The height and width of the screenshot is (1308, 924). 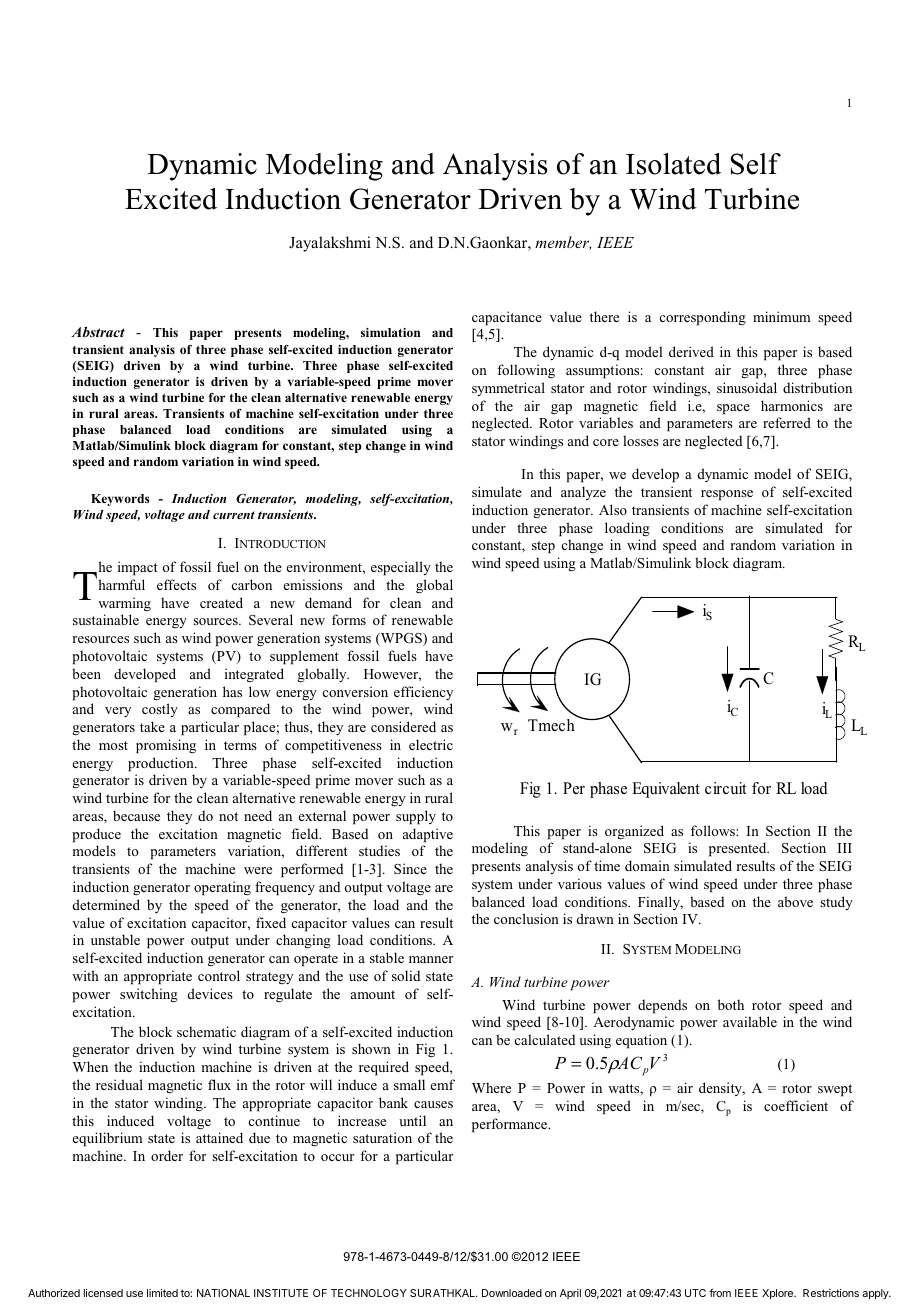 What do you see at coordinates (750, 1021) in the screenshot?
I see `available` at bounding box center [750, 1021].
